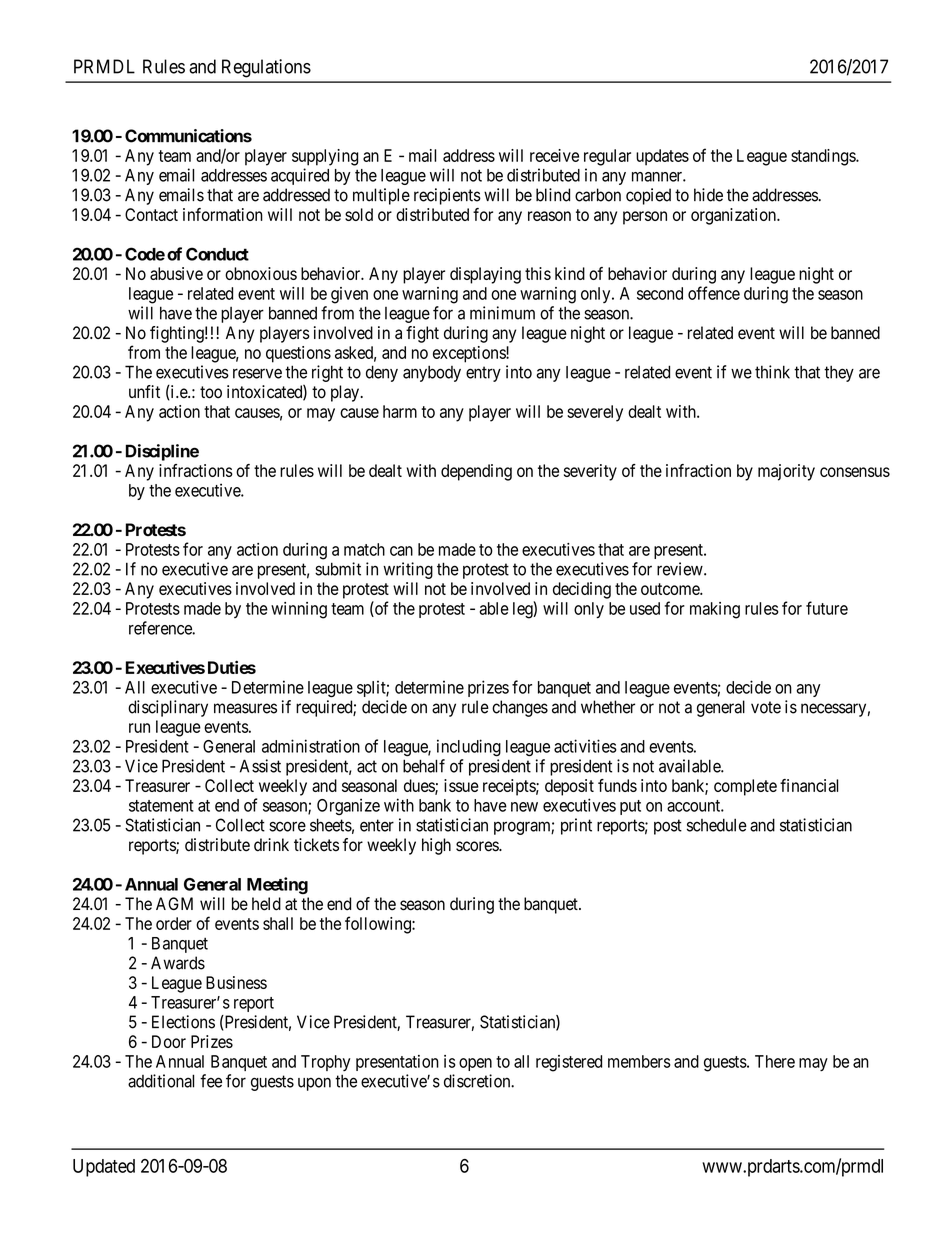 This screenshot has height=1233, width=952. What do you see at coordinates (211, 1081) in the screenshot?
I see `fee` at bounding box center [211, 1081].
